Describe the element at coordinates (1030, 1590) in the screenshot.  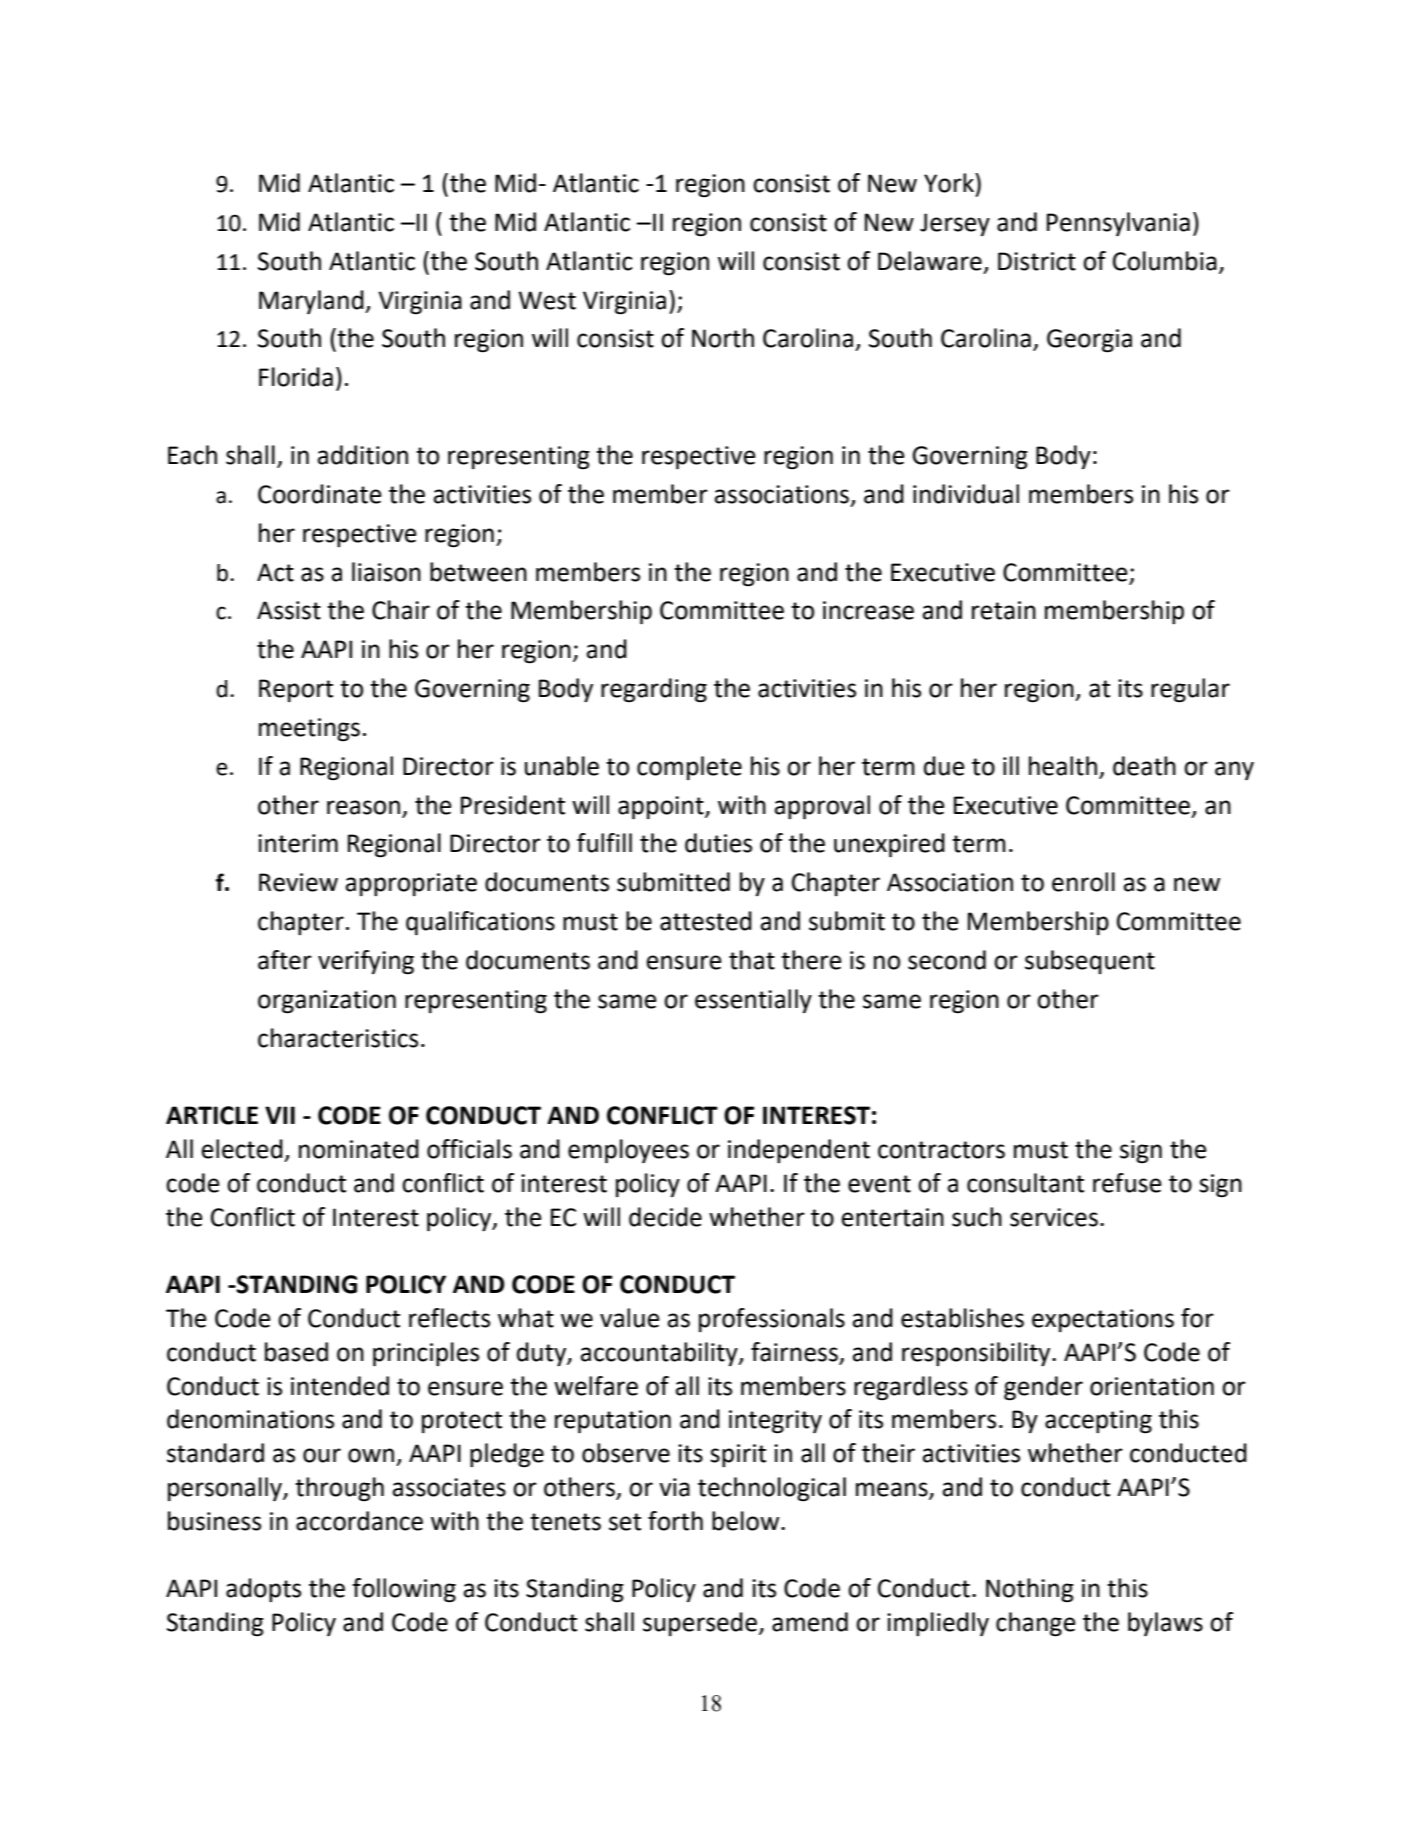
I see `Nothing` at that location.
